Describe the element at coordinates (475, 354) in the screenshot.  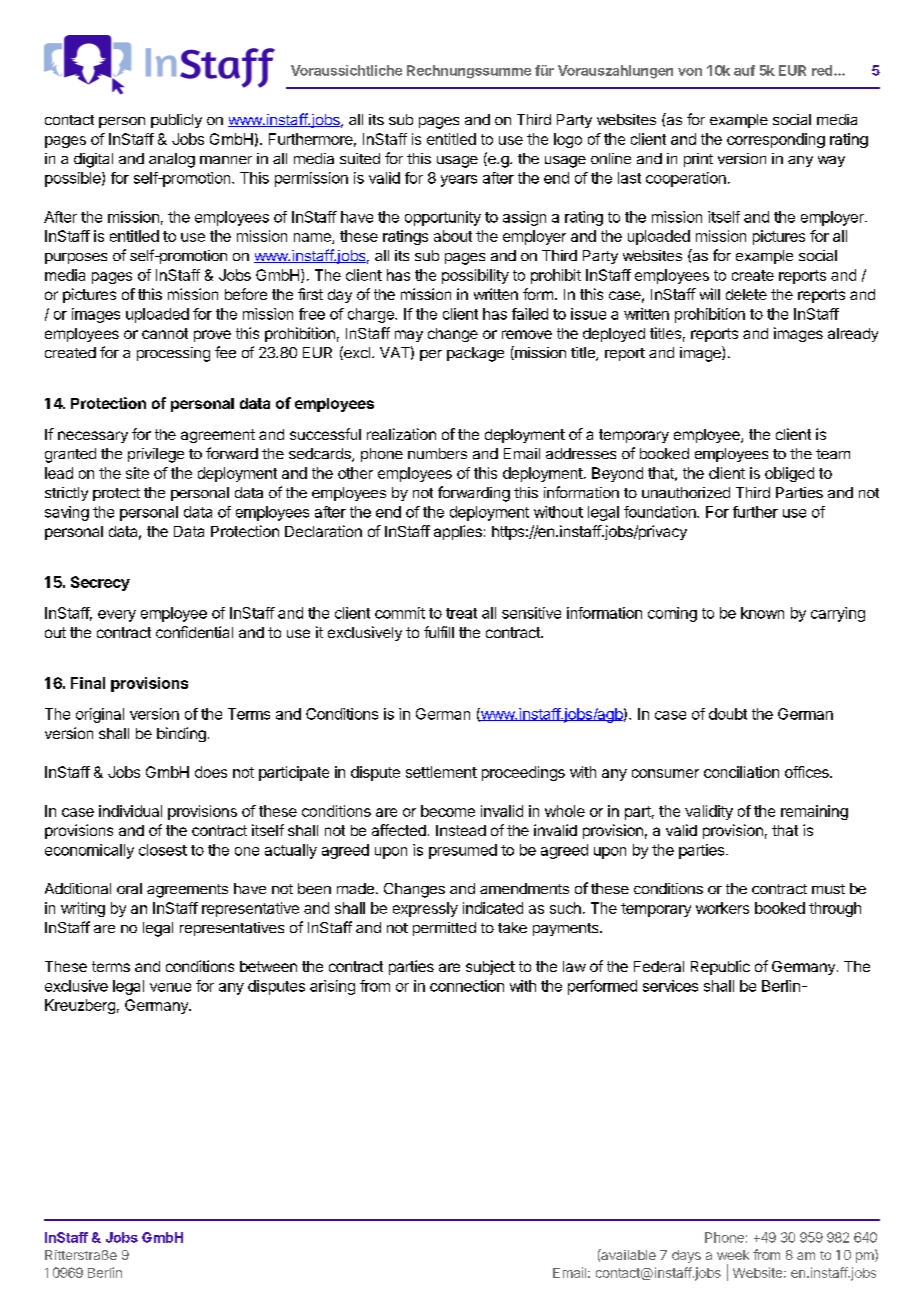
I see `package` at that location.
